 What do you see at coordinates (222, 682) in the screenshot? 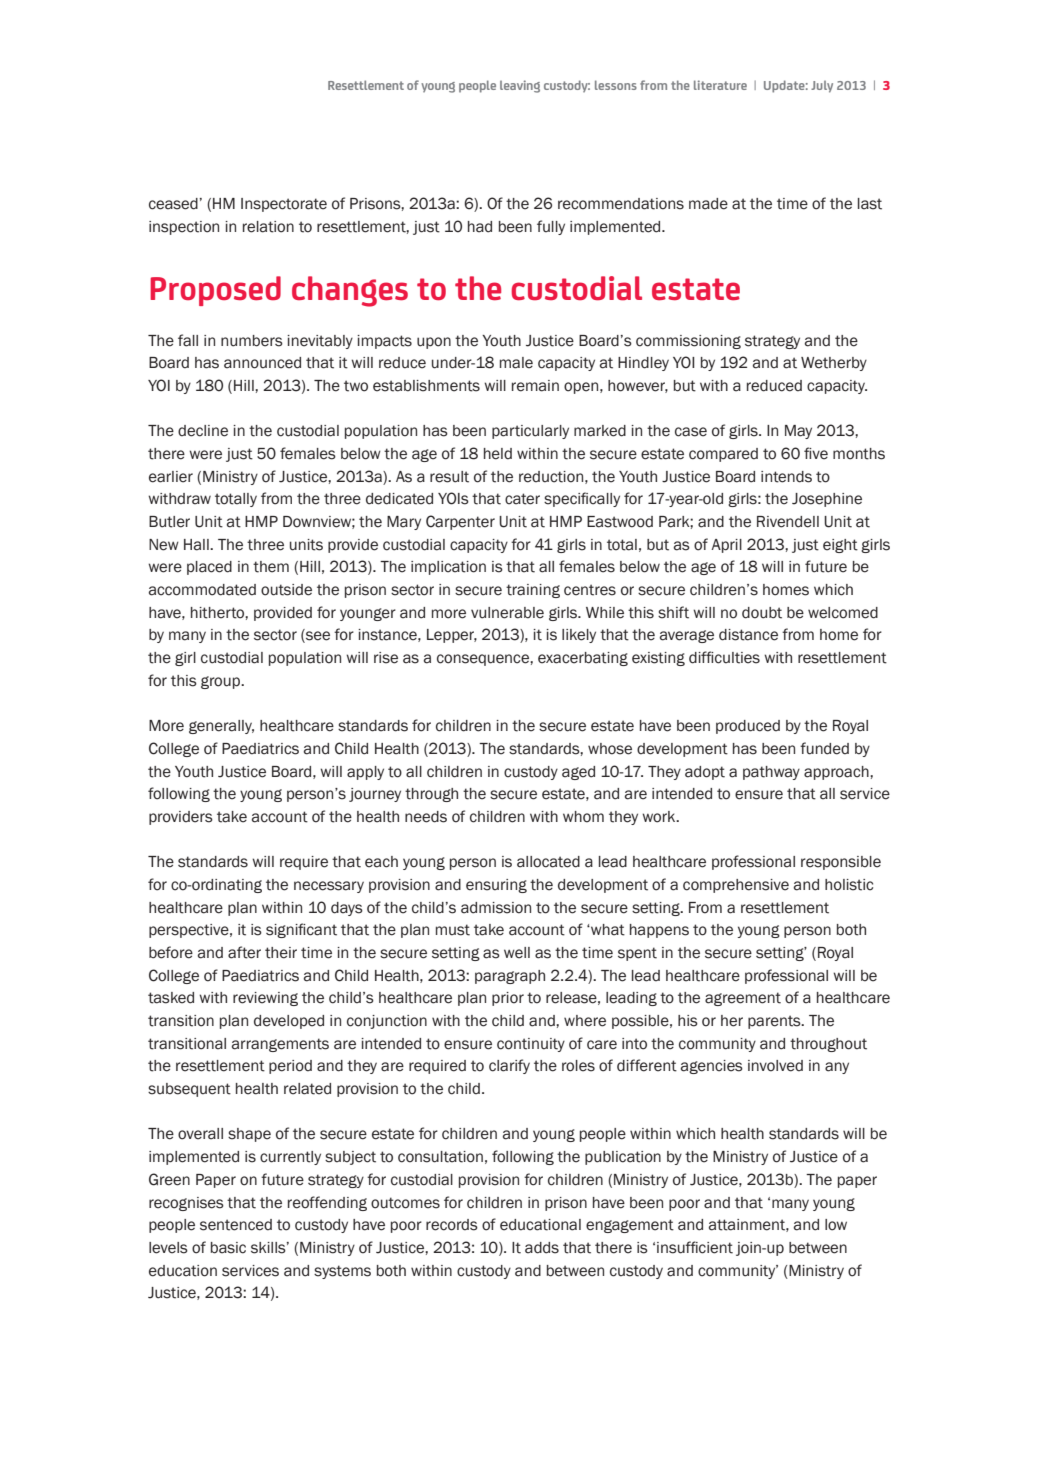
I see `group` at bounding box center [222, 682].
